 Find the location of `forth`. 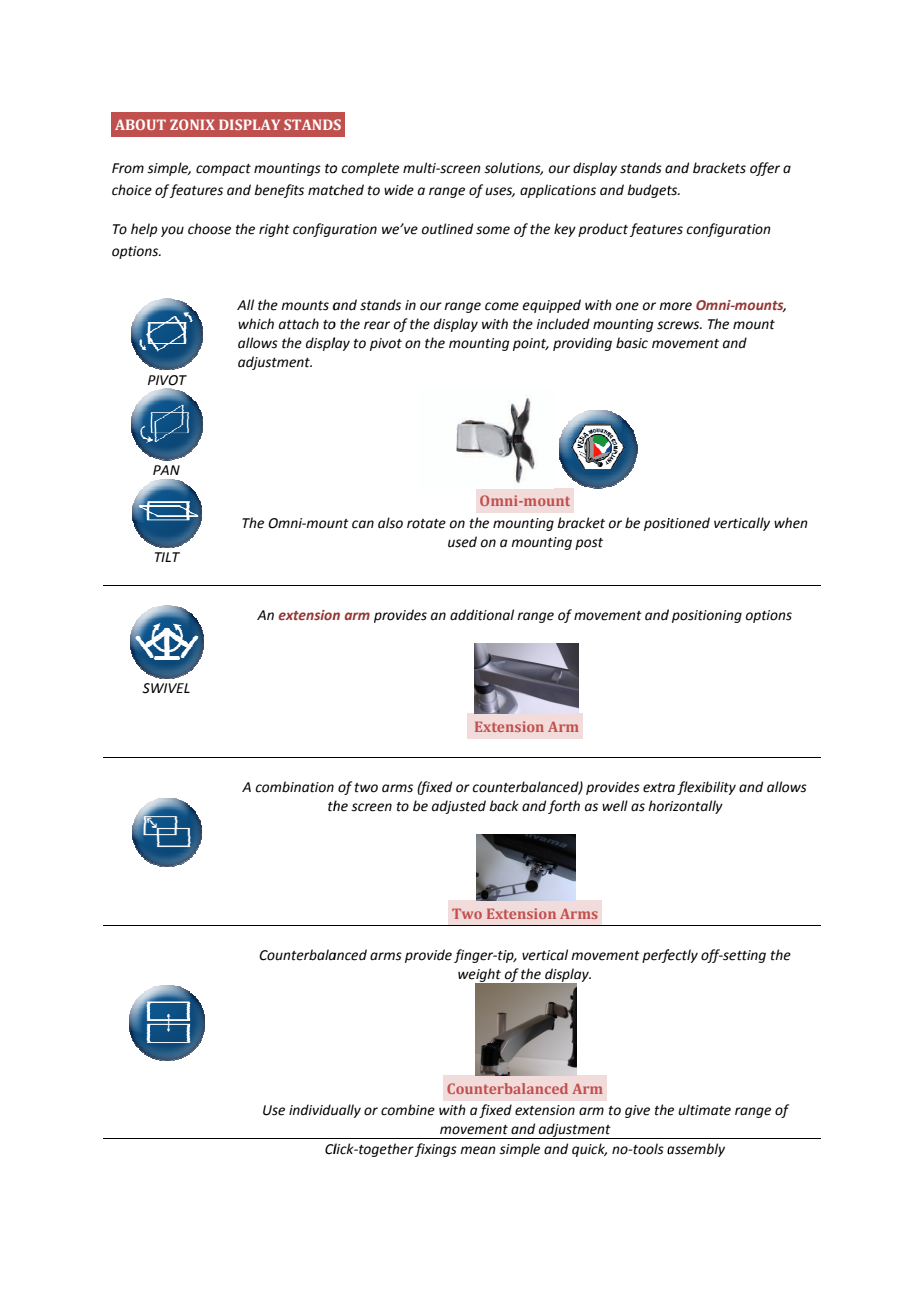

forth is located at coordinates (564, 807).
